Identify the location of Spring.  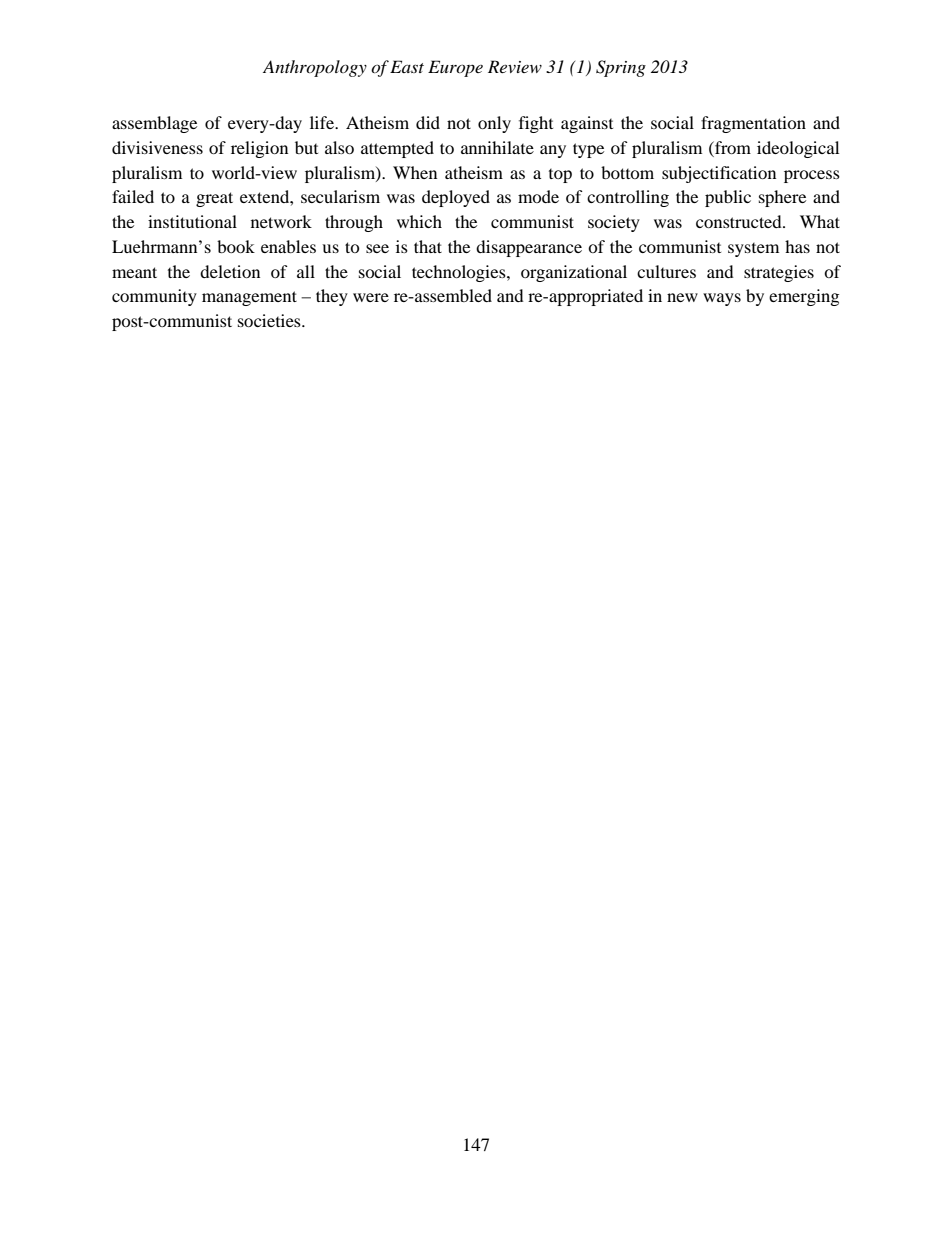
(621, 68).
